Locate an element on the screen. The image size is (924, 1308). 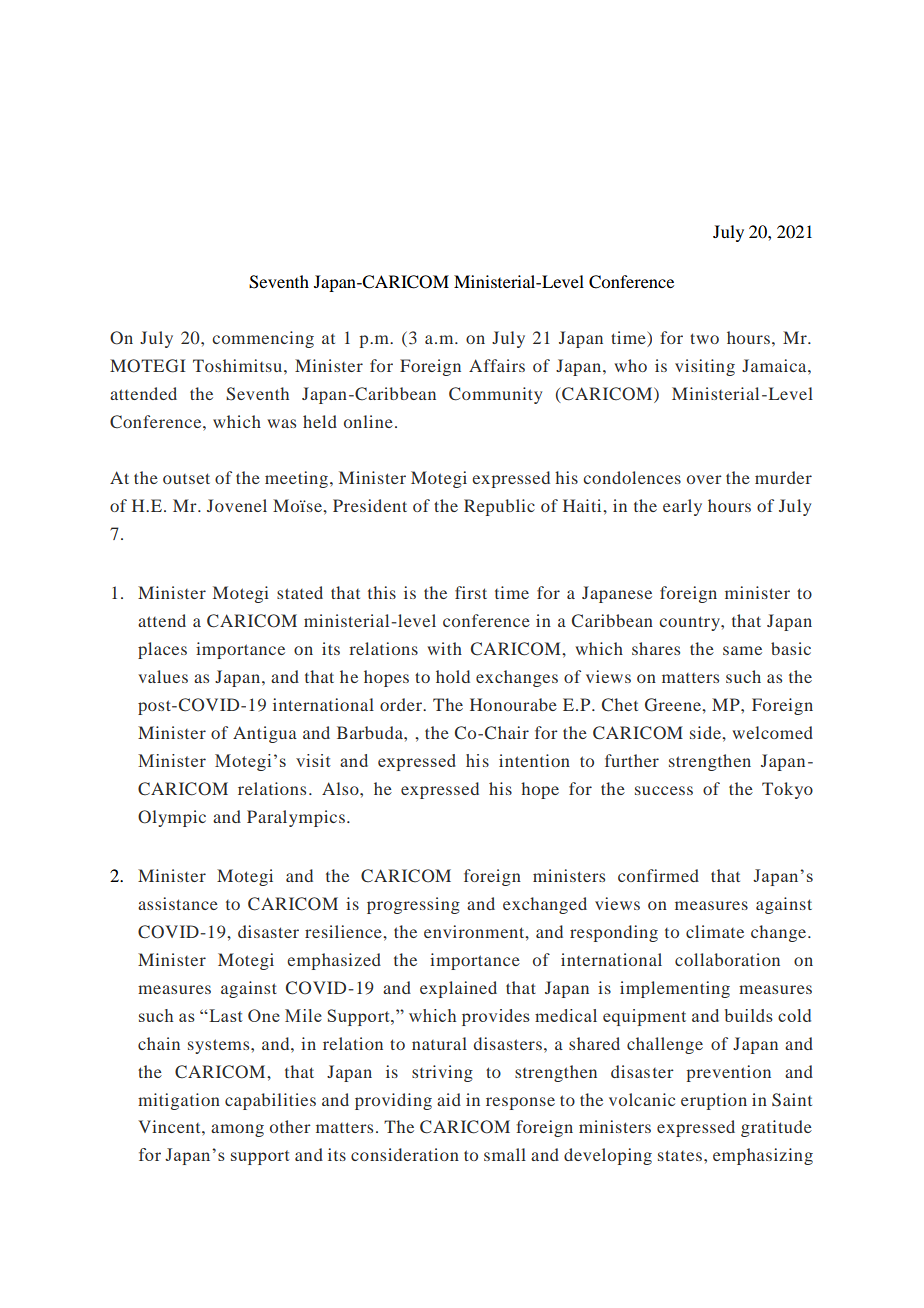
intention is located at coordinates (534, 760).
